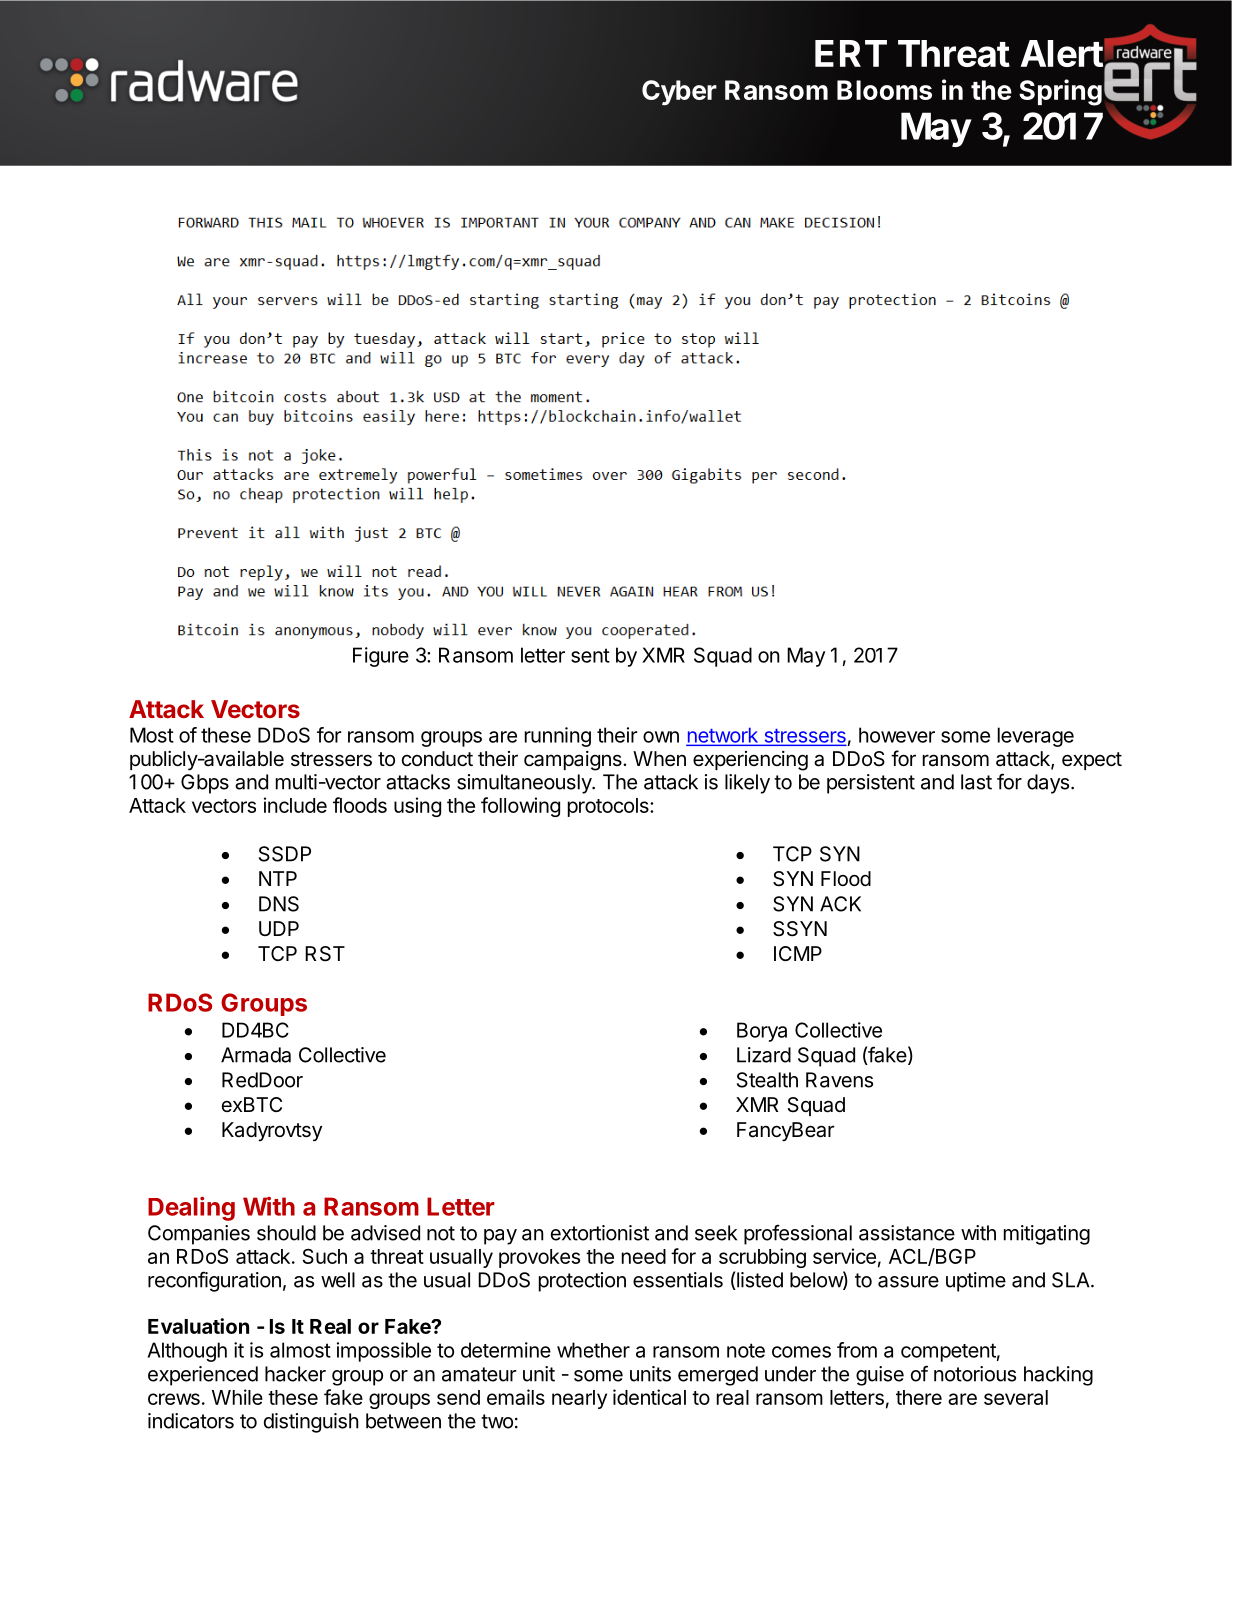  I want to click on Cyber, so click(679, 93).
